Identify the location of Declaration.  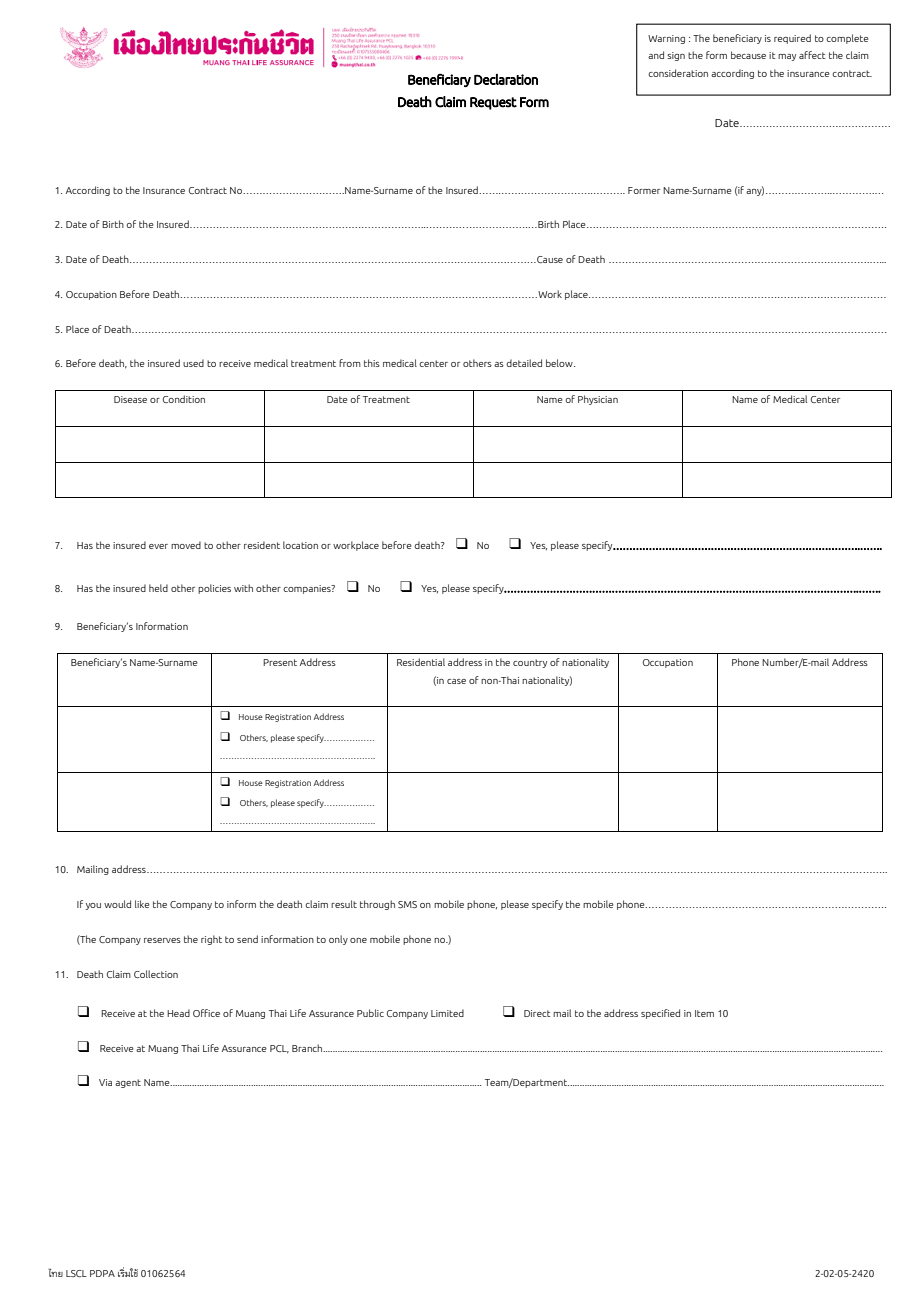
(506, 79).
